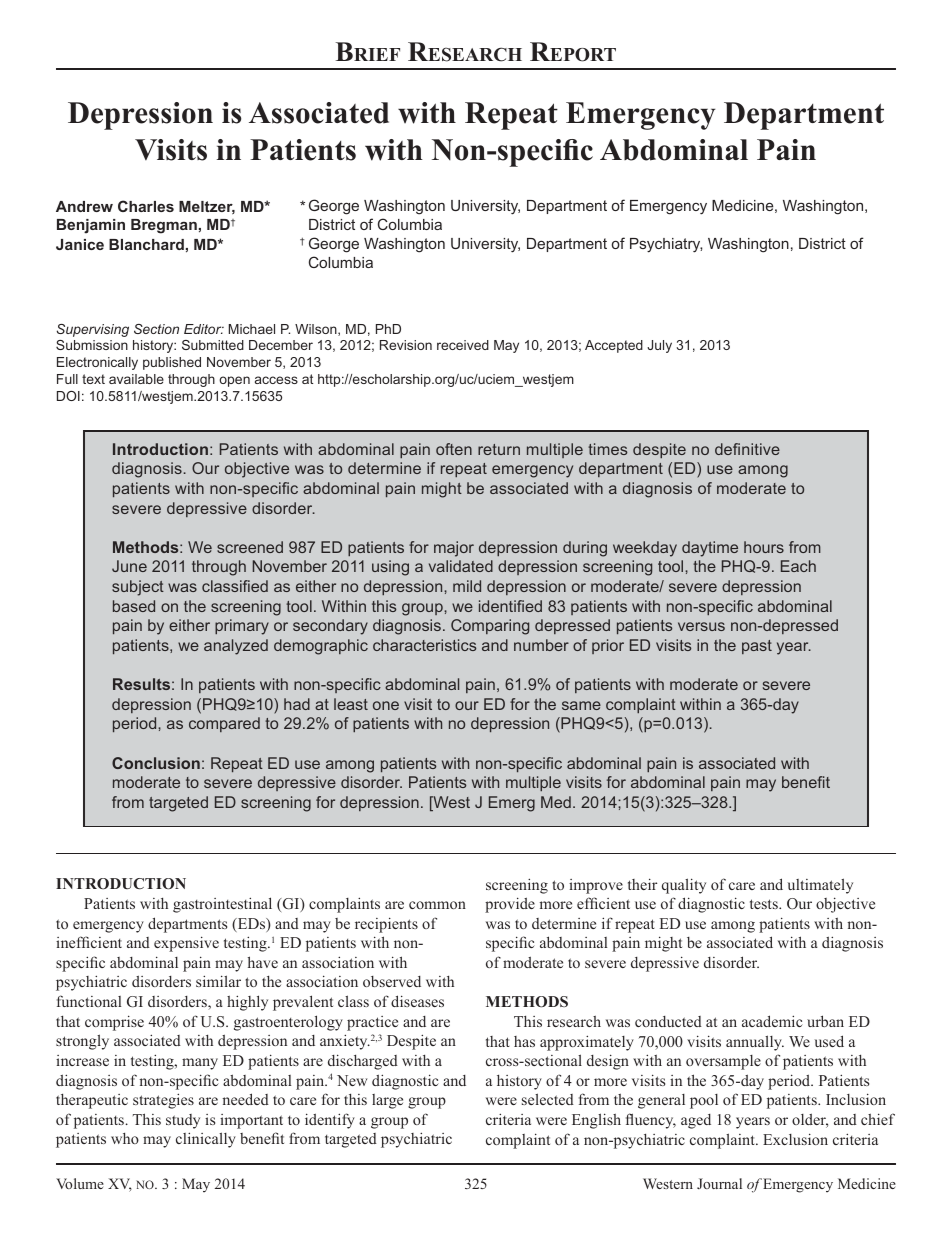  What do you see at coordinates (146, 244) in the image?
I see `Blanchard` at bounding box center [146, 244].
